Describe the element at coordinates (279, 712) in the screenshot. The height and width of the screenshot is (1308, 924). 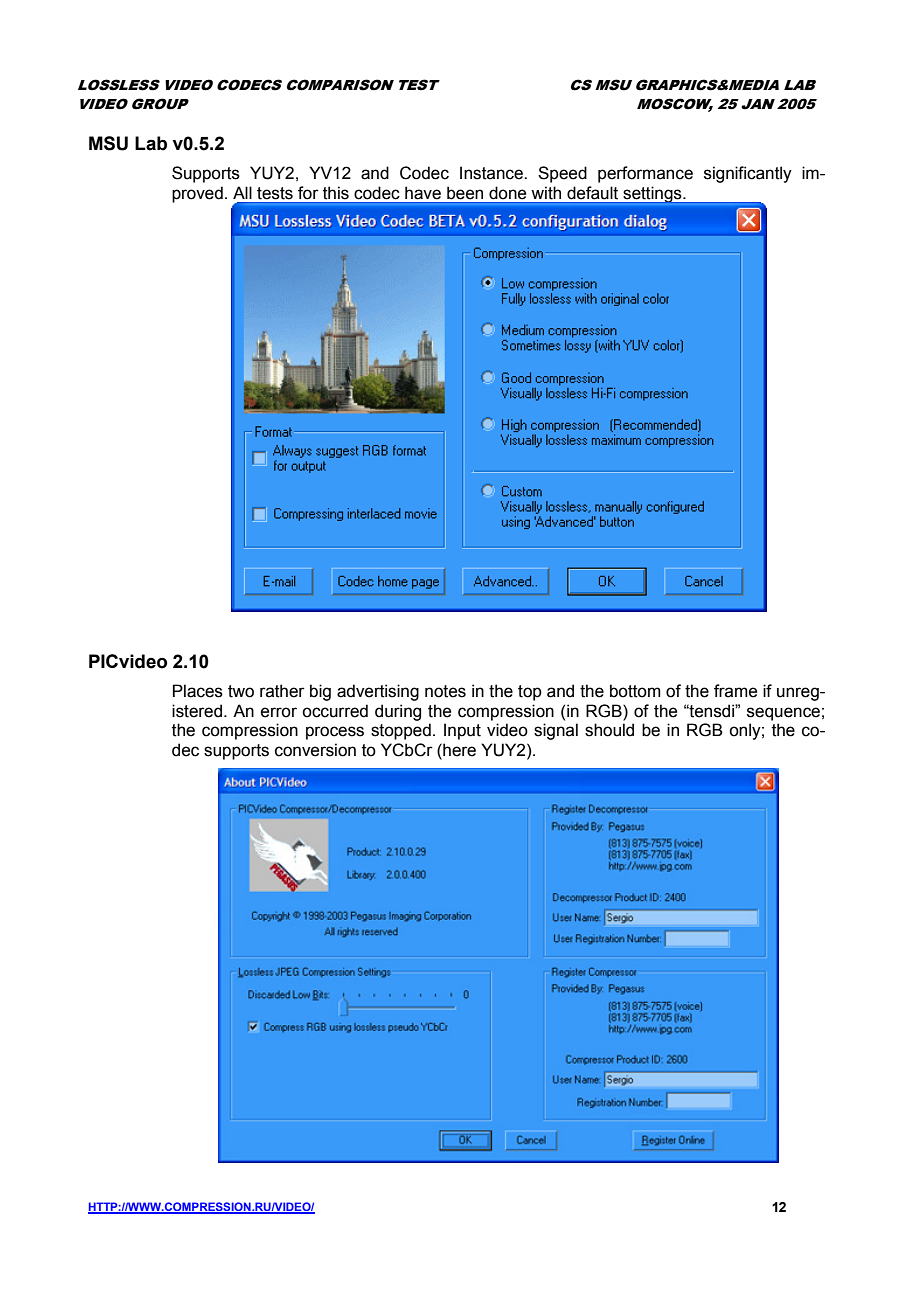
I see `error` at that location.
